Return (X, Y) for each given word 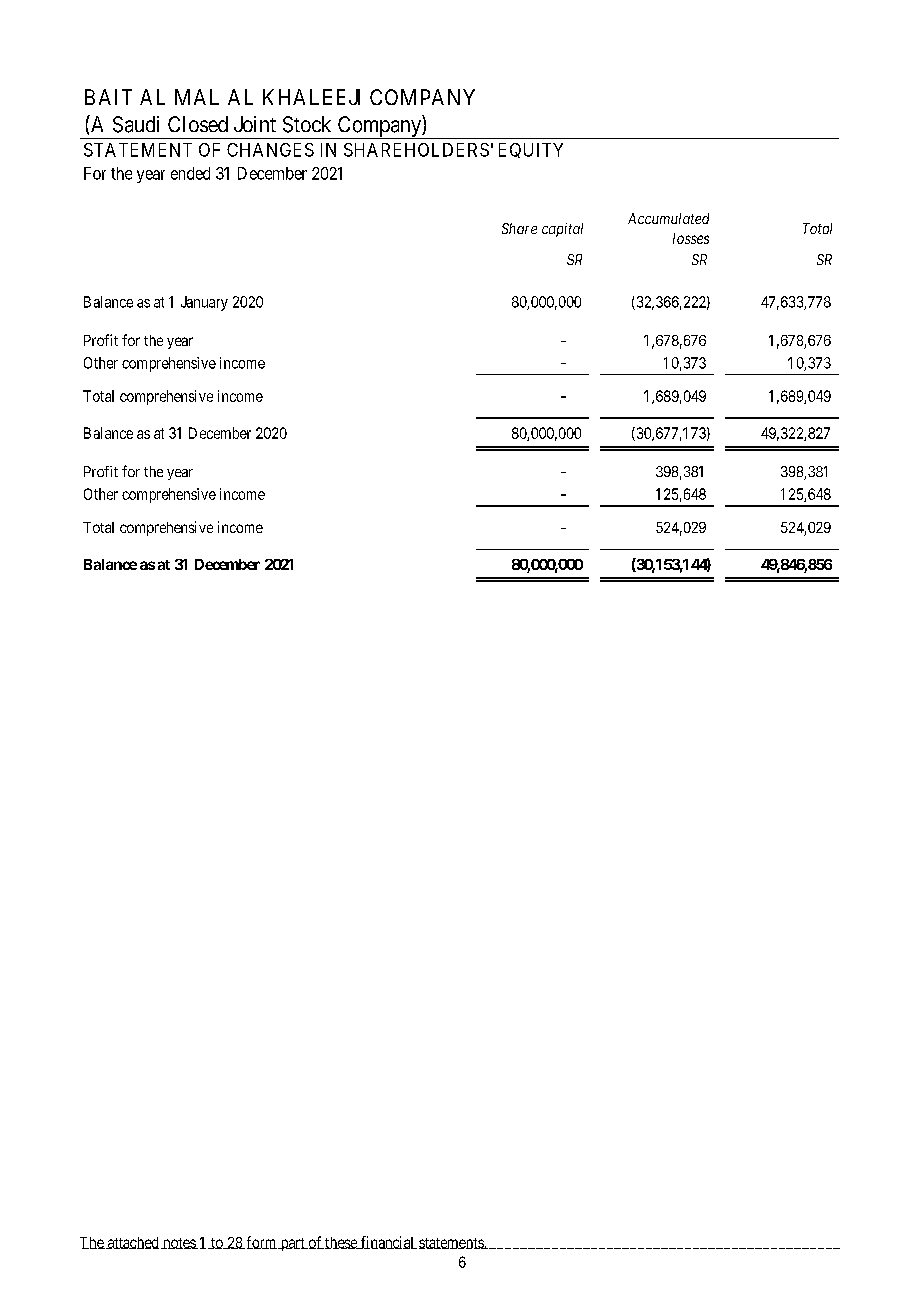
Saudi (136, 124)
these (341, 1243)
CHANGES (270, 150)
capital (562, 230)
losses (691, 238)
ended (190, 173)
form (261, 1242)
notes (179, 1243)
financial (388, 1242)
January (204, 303)
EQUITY (531, 150)
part (292, 1244)
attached (132, 1243)
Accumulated (668, 218)
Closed (198, 124)
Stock (307, 124)
